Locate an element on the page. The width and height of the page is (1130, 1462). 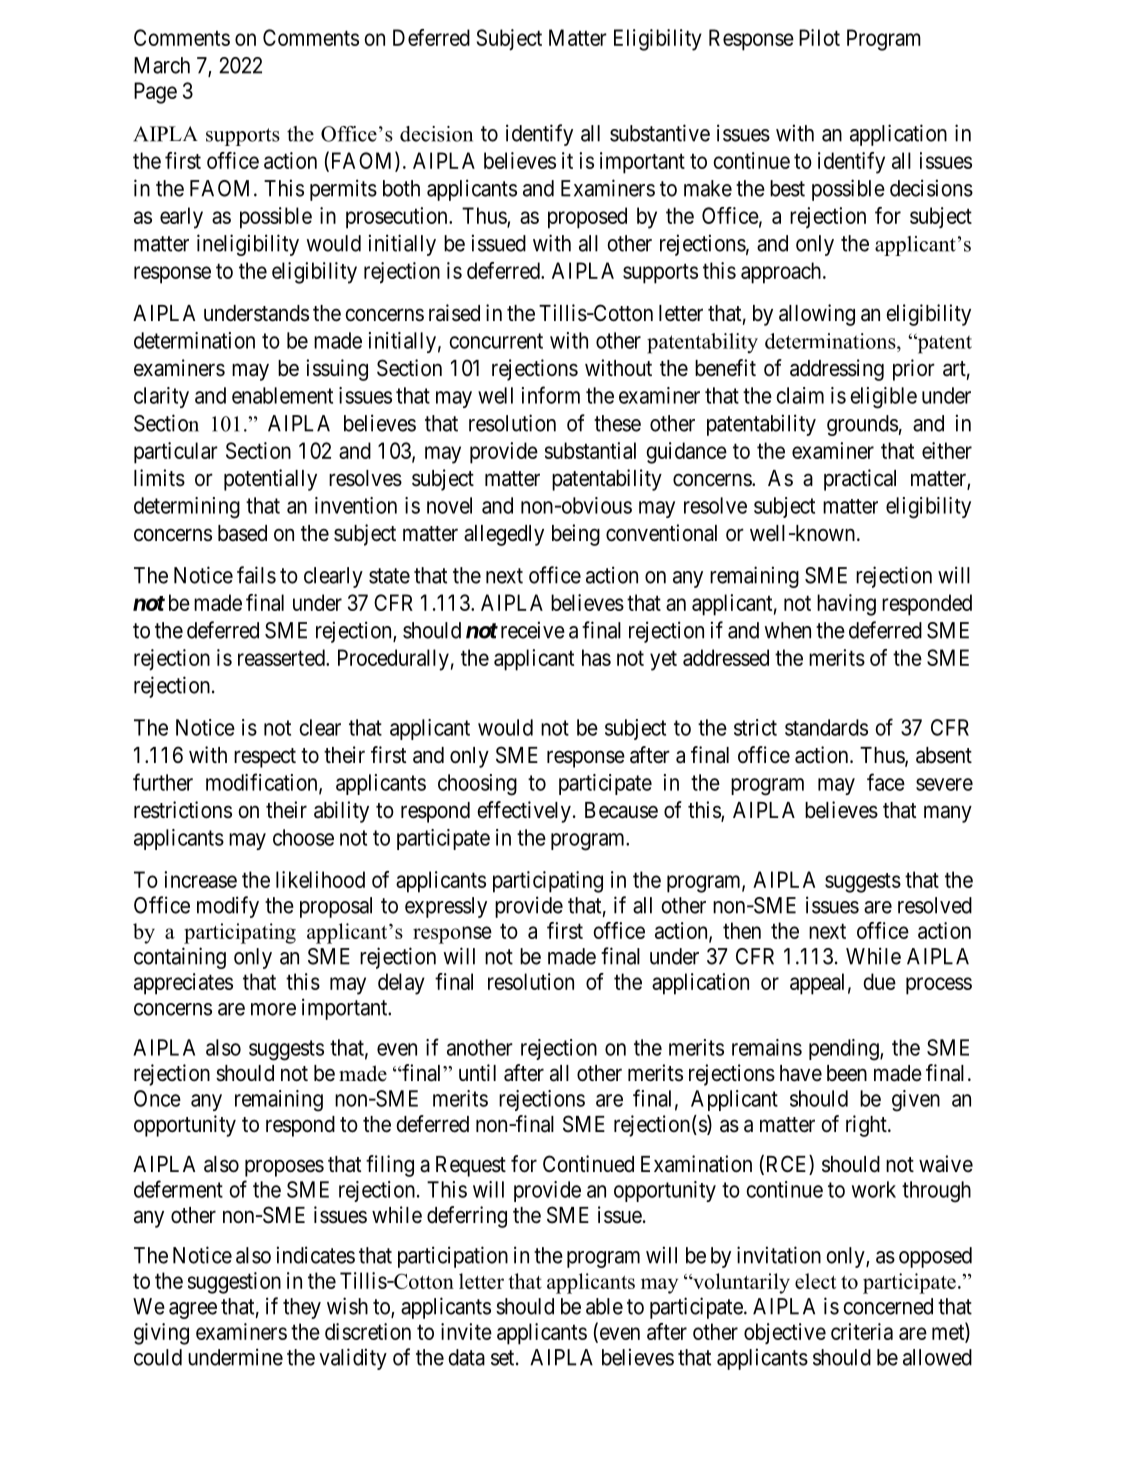
been is located at coordinates (847, 1073).
